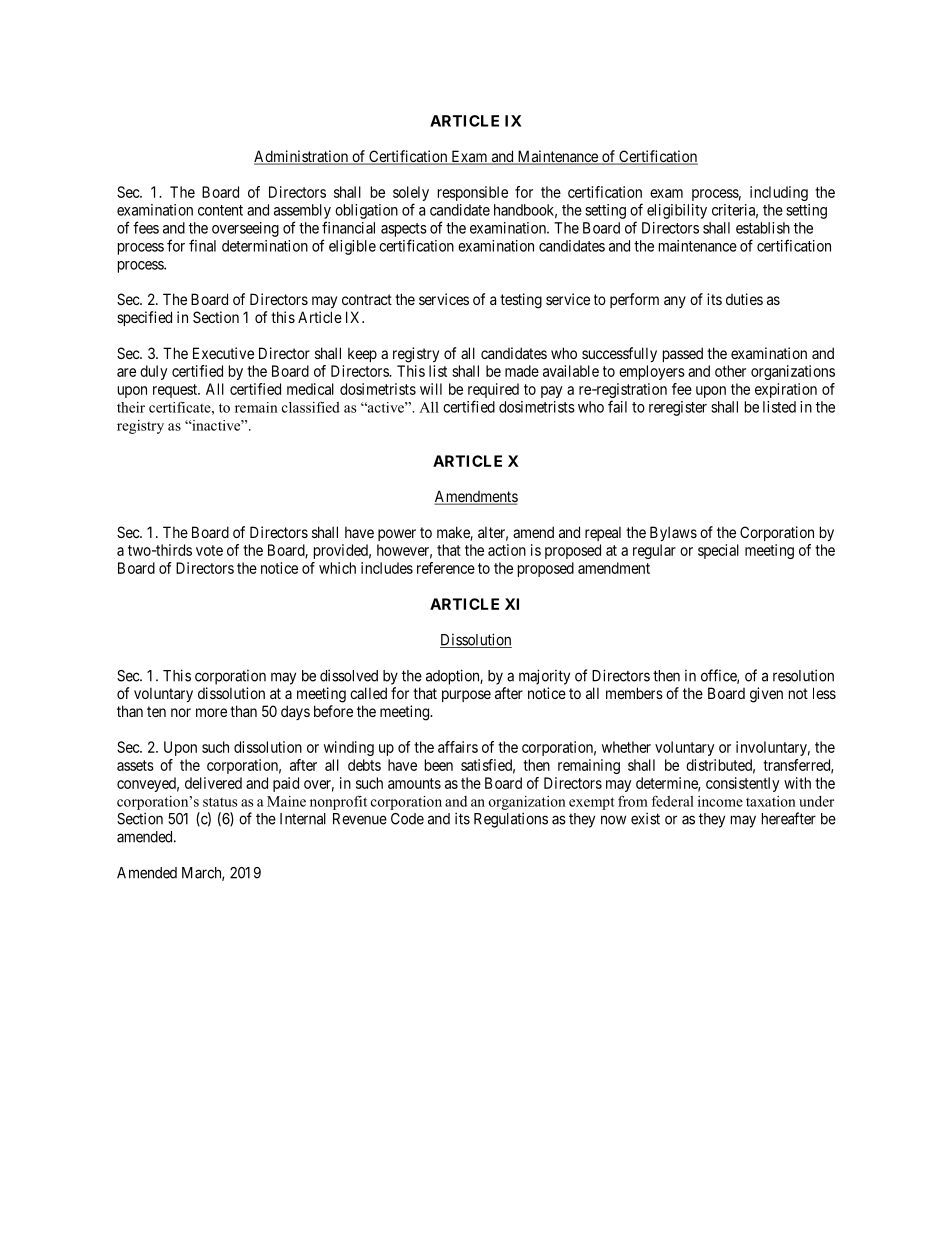 The height and width of the page is (1233, 952). What do you see at coordinates (779, 193) in the page?
I see `including` at bounding box center [779, 193].
